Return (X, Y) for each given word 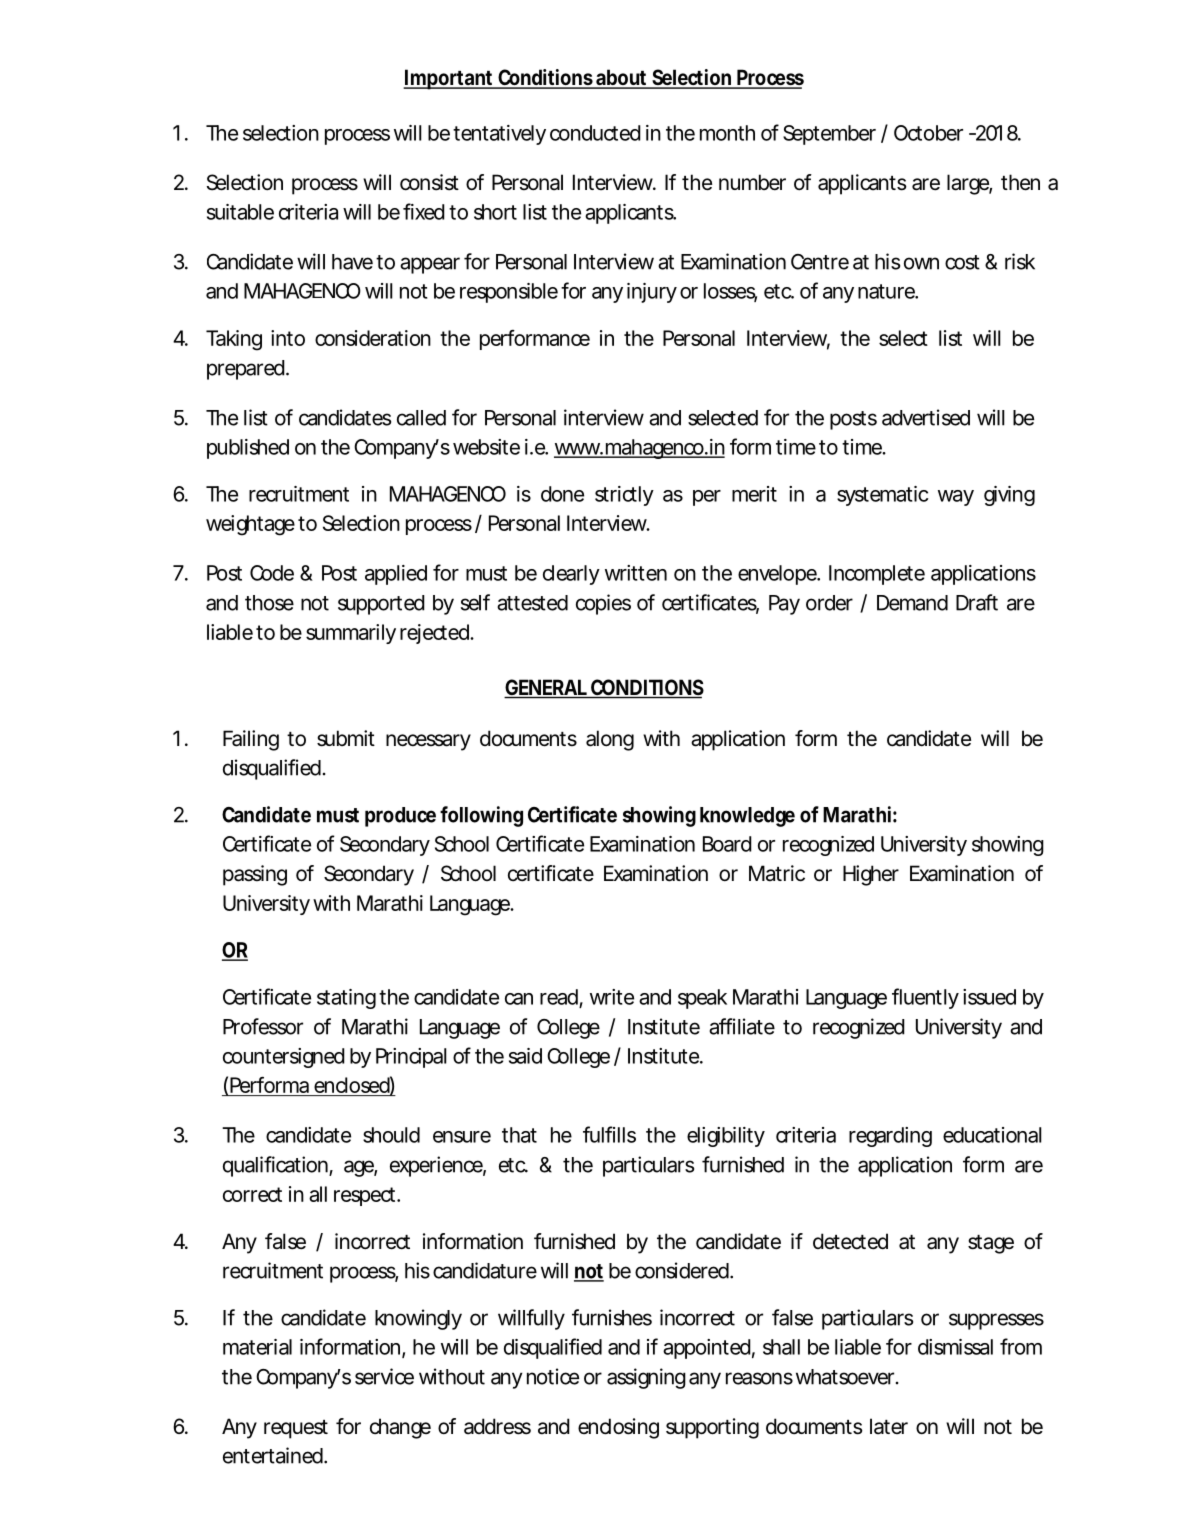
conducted (595, 133)
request (296, 1429)
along (610, 740)
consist (429, 182)
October (928, 133)
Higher (871, 875)
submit (346, 738)
